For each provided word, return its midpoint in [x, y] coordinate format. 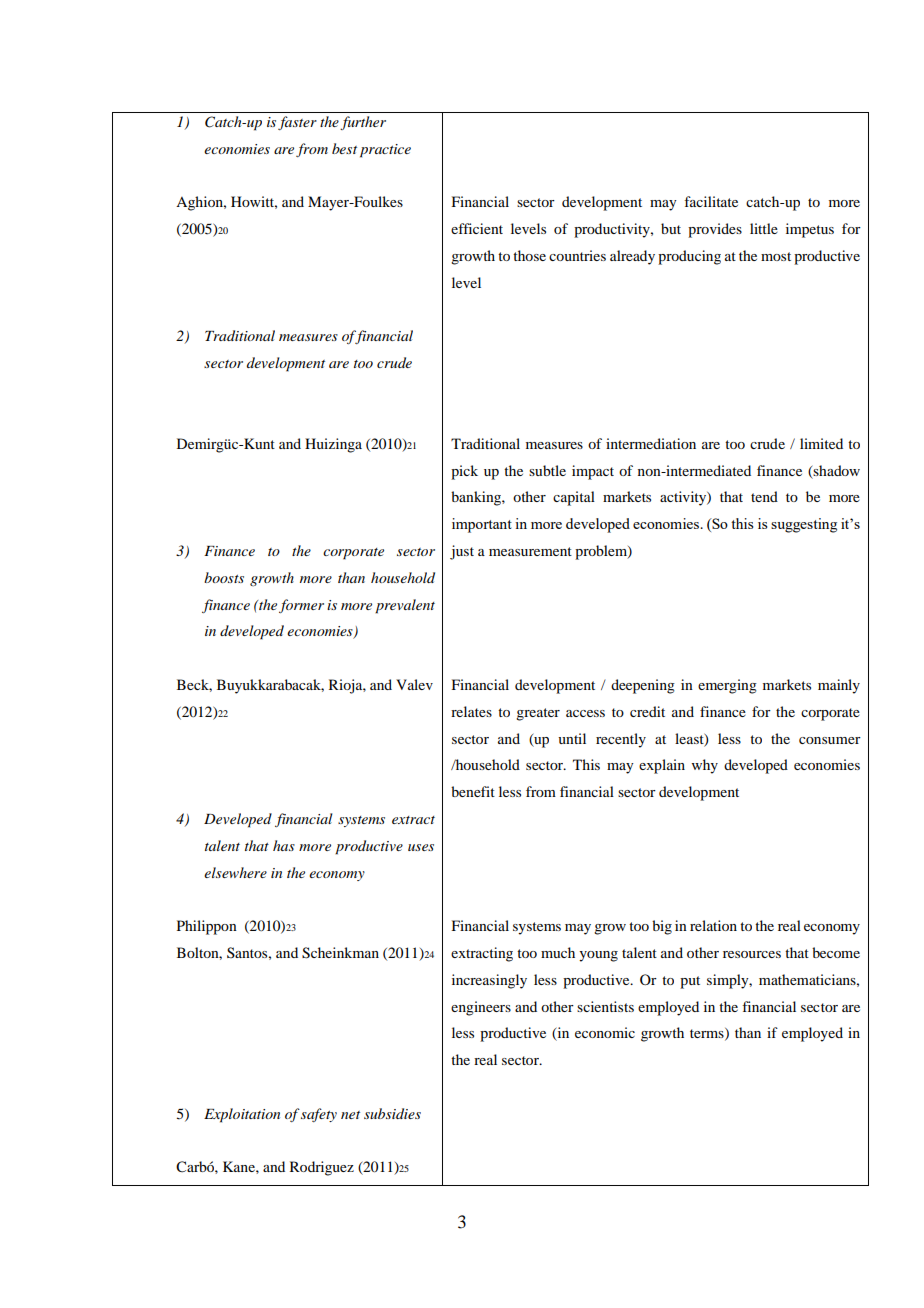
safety [319, 1115]
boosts [224, 577]
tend [764, 496]
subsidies [392, 1113]
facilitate [711, 201]
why [705, 766]
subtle [547, 470]
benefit [473, 791]
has [284, 845]
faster [297, 123]
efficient [477, 228]
